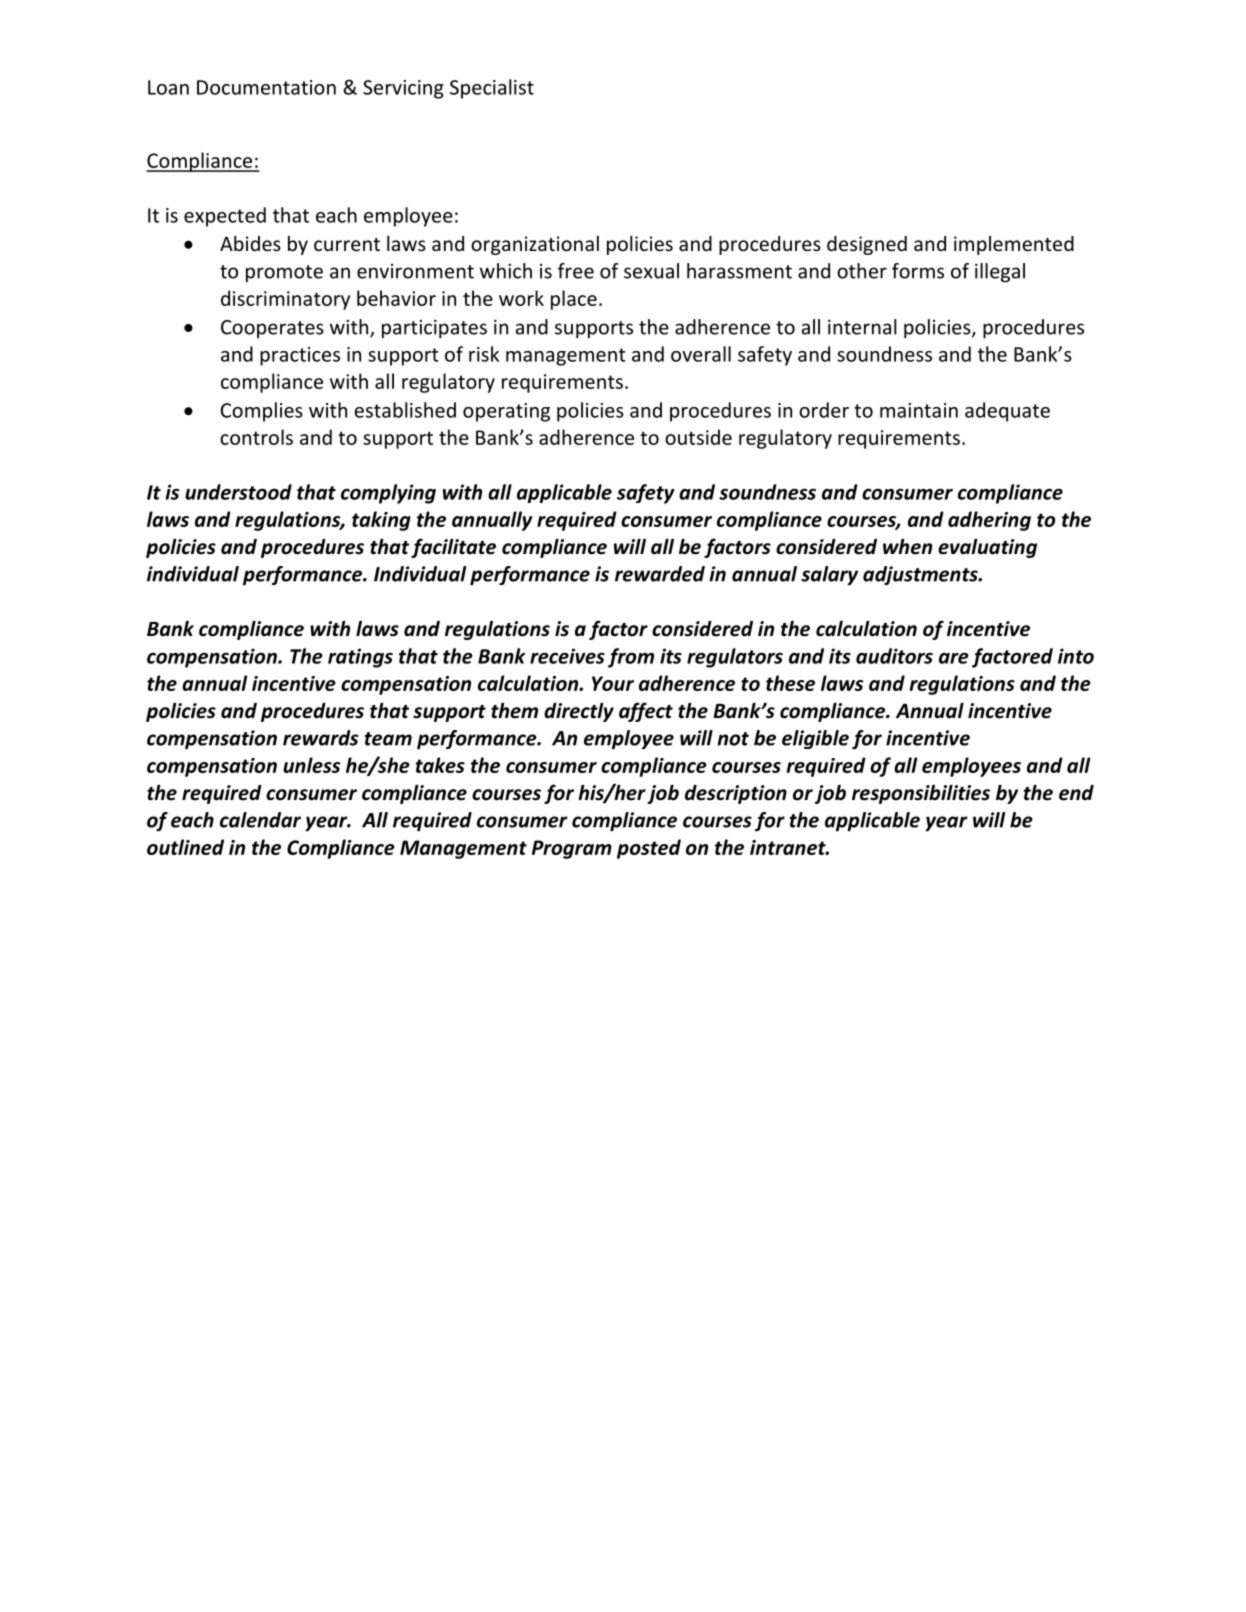 This screenshot has width=1246, height=1612. Describe the element at coordinates (1014, 245) in the screenshot. I see `implemented` at that location.
